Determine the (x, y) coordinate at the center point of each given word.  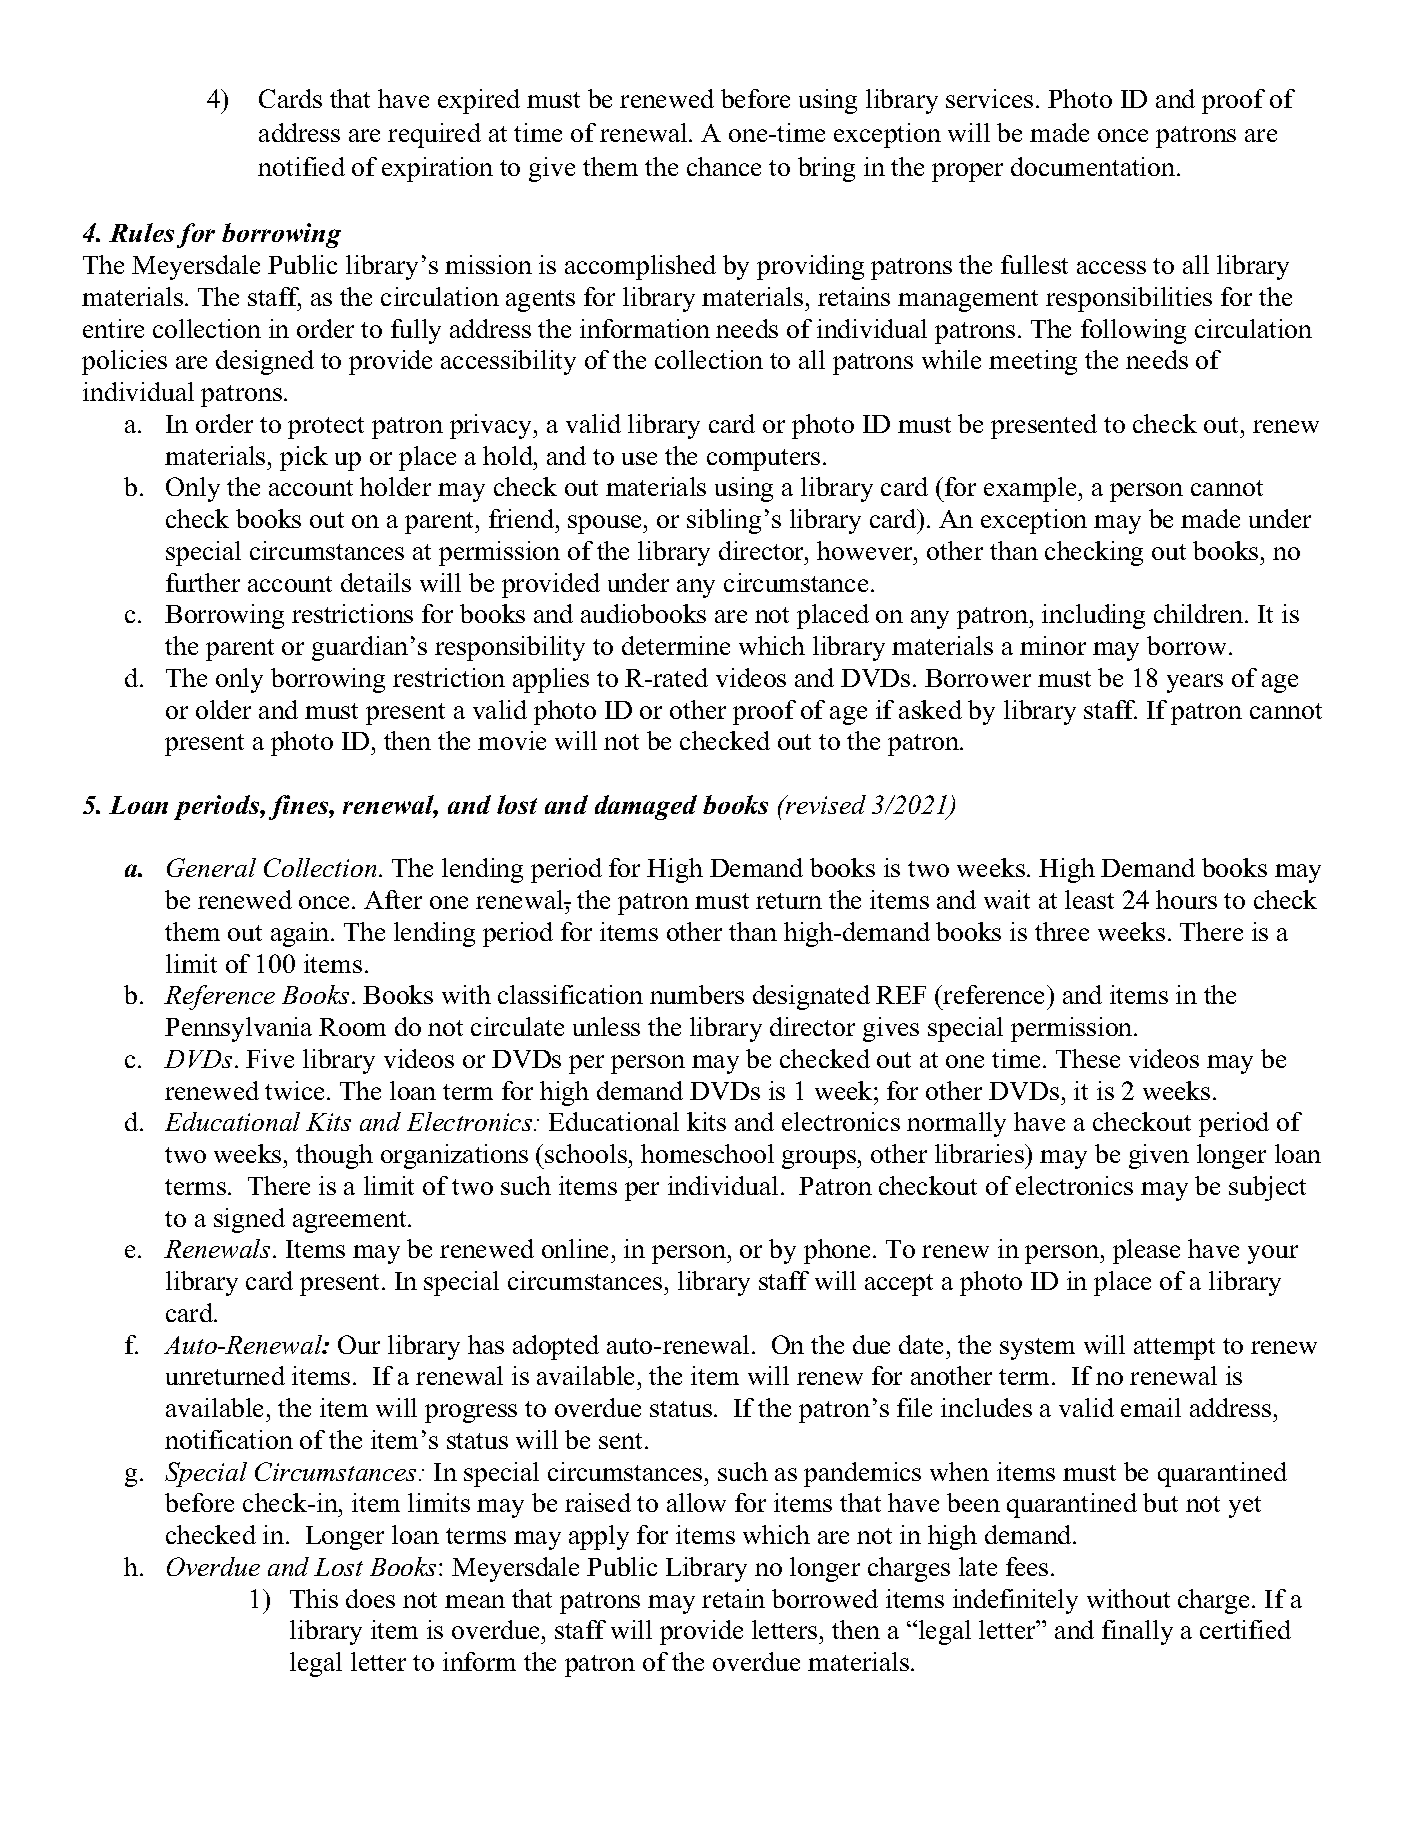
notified (301, 166)
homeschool (707, 1153)
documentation (1094, 166)
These (1088, 1058)
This (314, 1598)
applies (551, 680)
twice (294, 1090)
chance (724, 166)
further (203, 582)
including (1093, 616)
